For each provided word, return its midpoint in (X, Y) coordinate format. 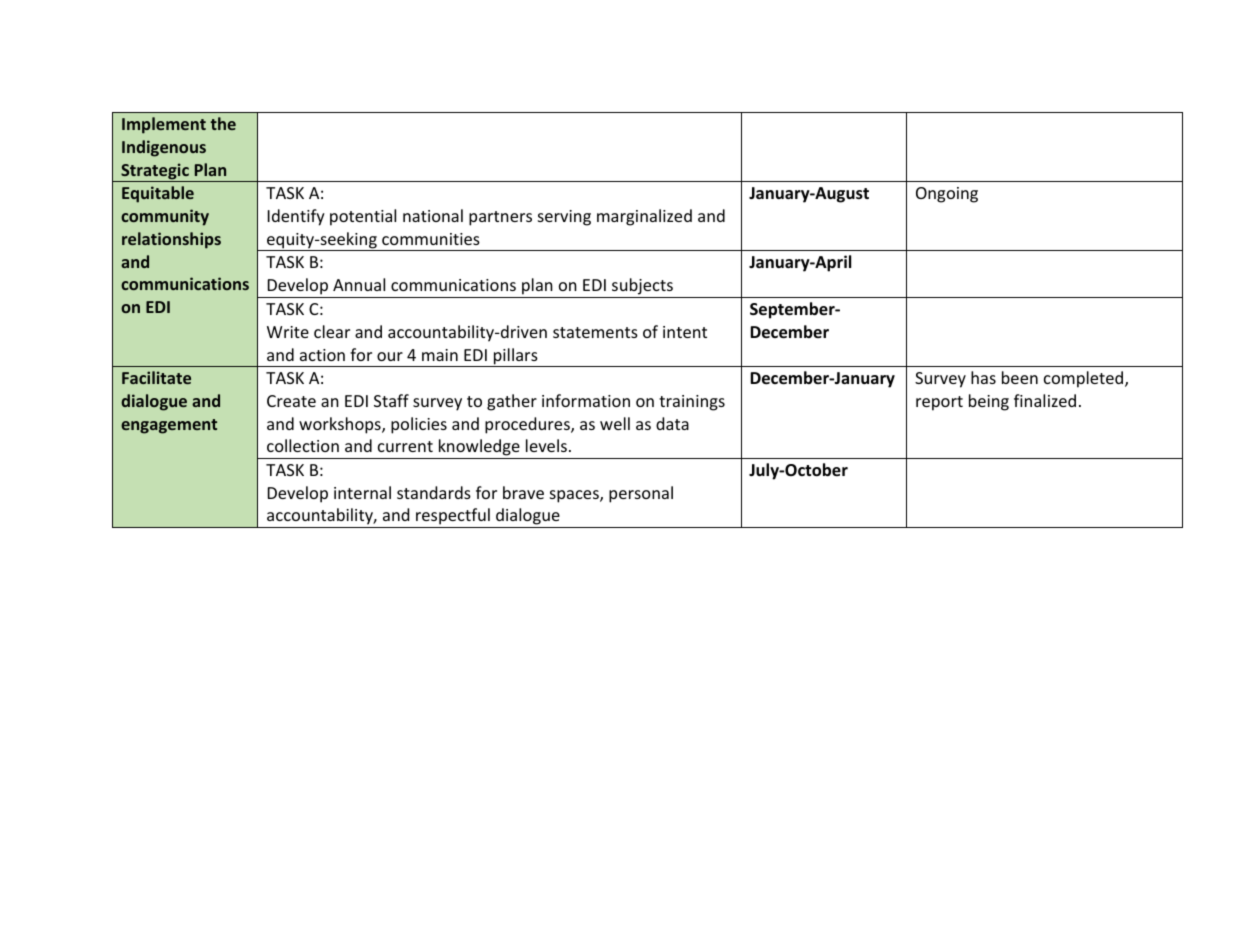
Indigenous (164, 148)
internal (362, 492)
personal (641, 494)
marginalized (644, 217)
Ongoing (947, 195)
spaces (575, 496)
